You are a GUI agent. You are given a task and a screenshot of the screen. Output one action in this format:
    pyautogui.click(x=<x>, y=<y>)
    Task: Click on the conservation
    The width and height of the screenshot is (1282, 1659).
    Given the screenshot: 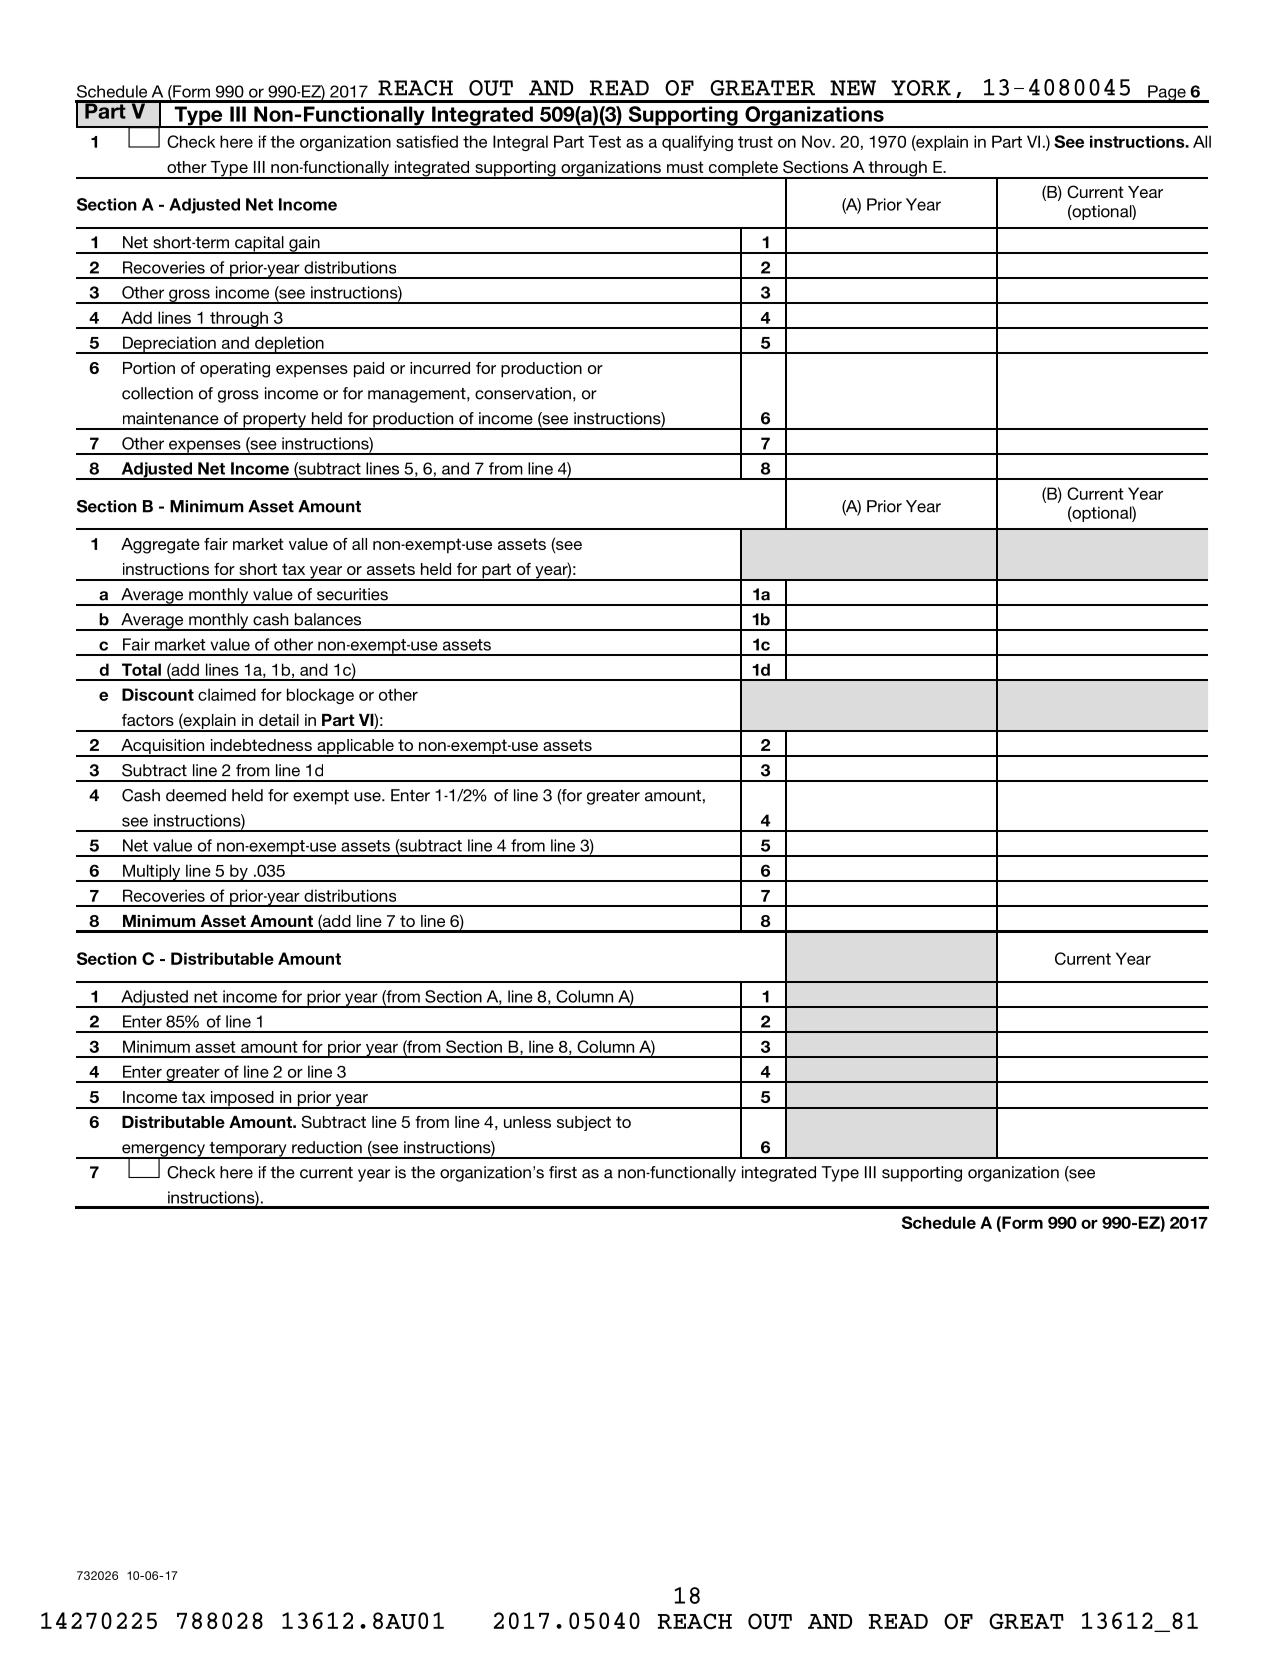 What is the action you would take?
    pyautogui.click(x=523, y=393)
